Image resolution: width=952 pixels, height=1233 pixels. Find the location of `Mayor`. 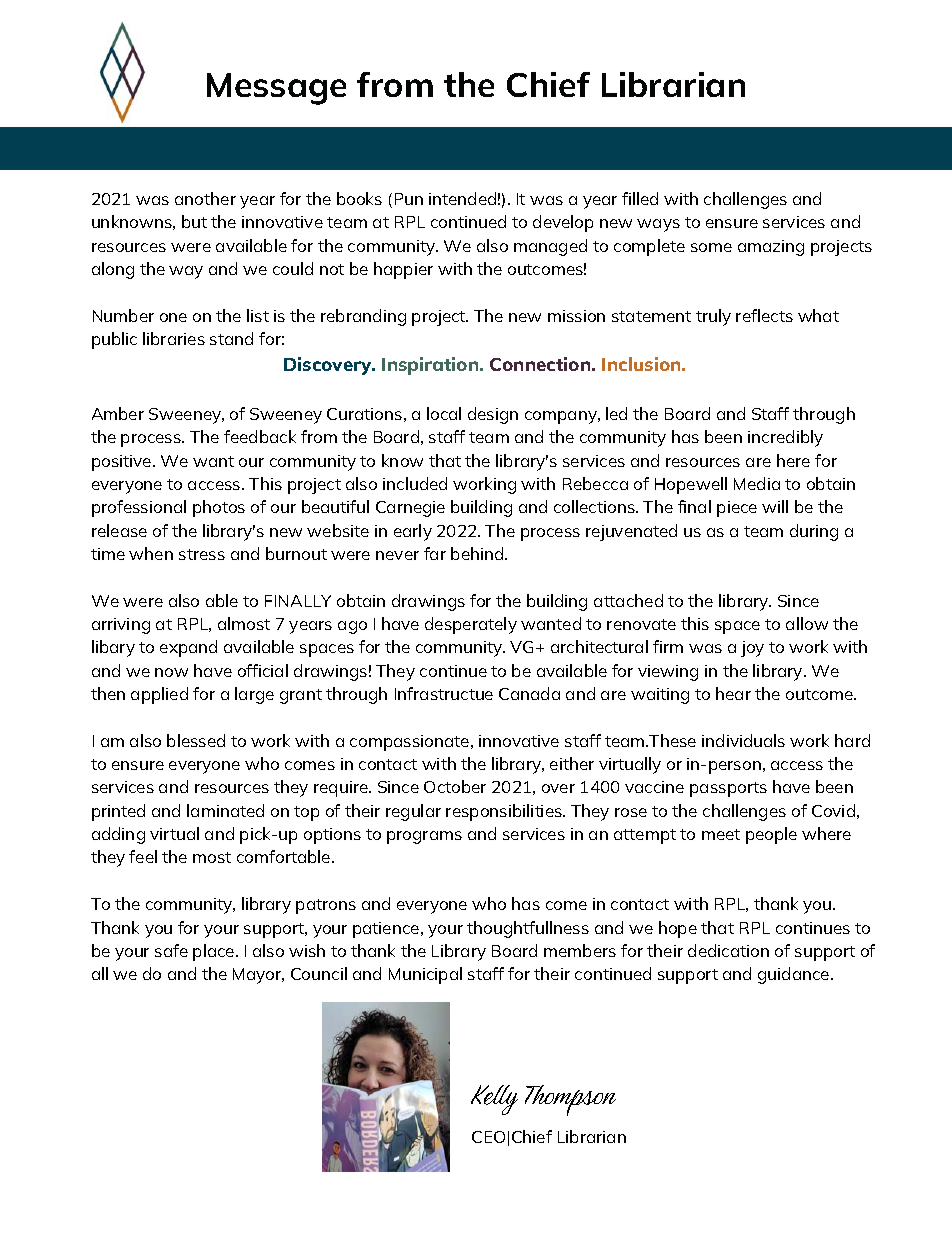

Mayor is located at coordinates (258, 976).
